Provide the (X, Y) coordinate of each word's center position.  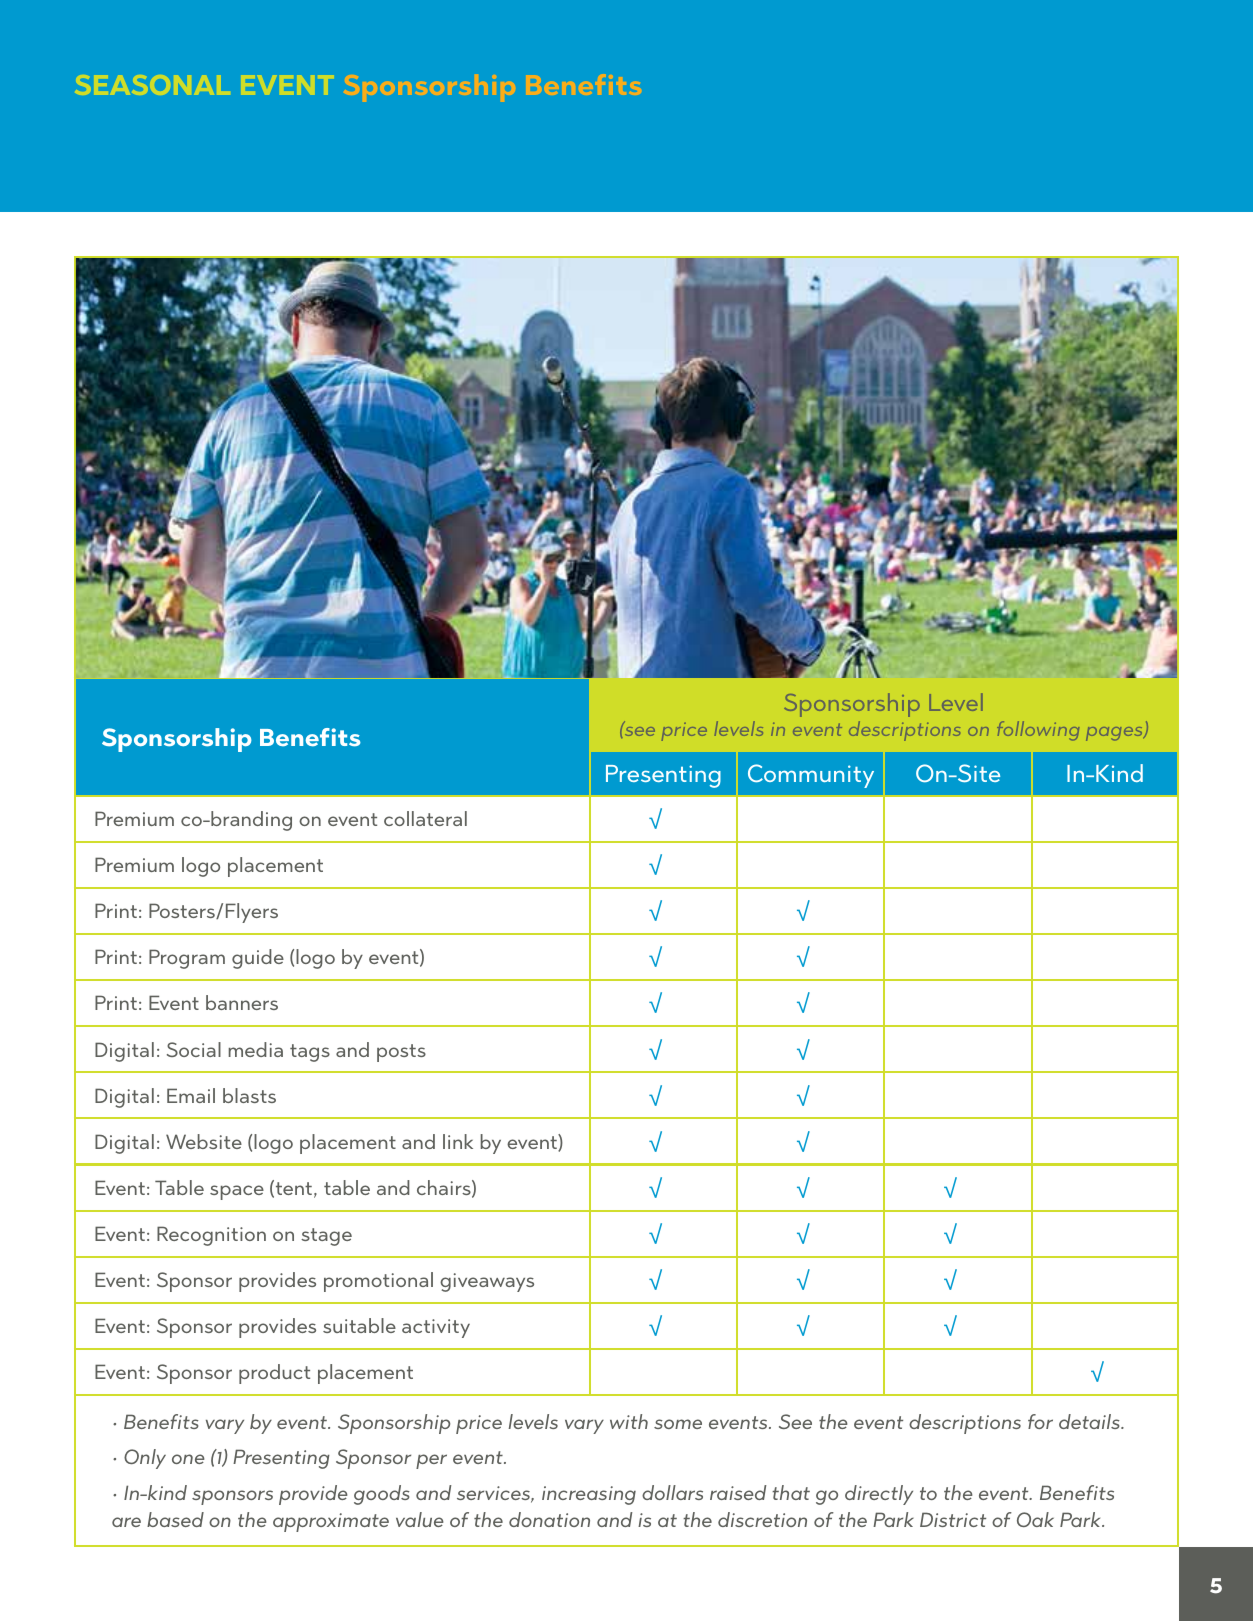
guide (258, 959)
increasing (589, 1495)
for (1040, 1421)
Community (811, 776)
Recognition (211, 1236)
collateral (425, 818)
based (175, 1519)
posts (401, 1053)
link (458, 1141)
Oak (1035, 1519)
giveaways (487, 1282)
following (1038, 731)
